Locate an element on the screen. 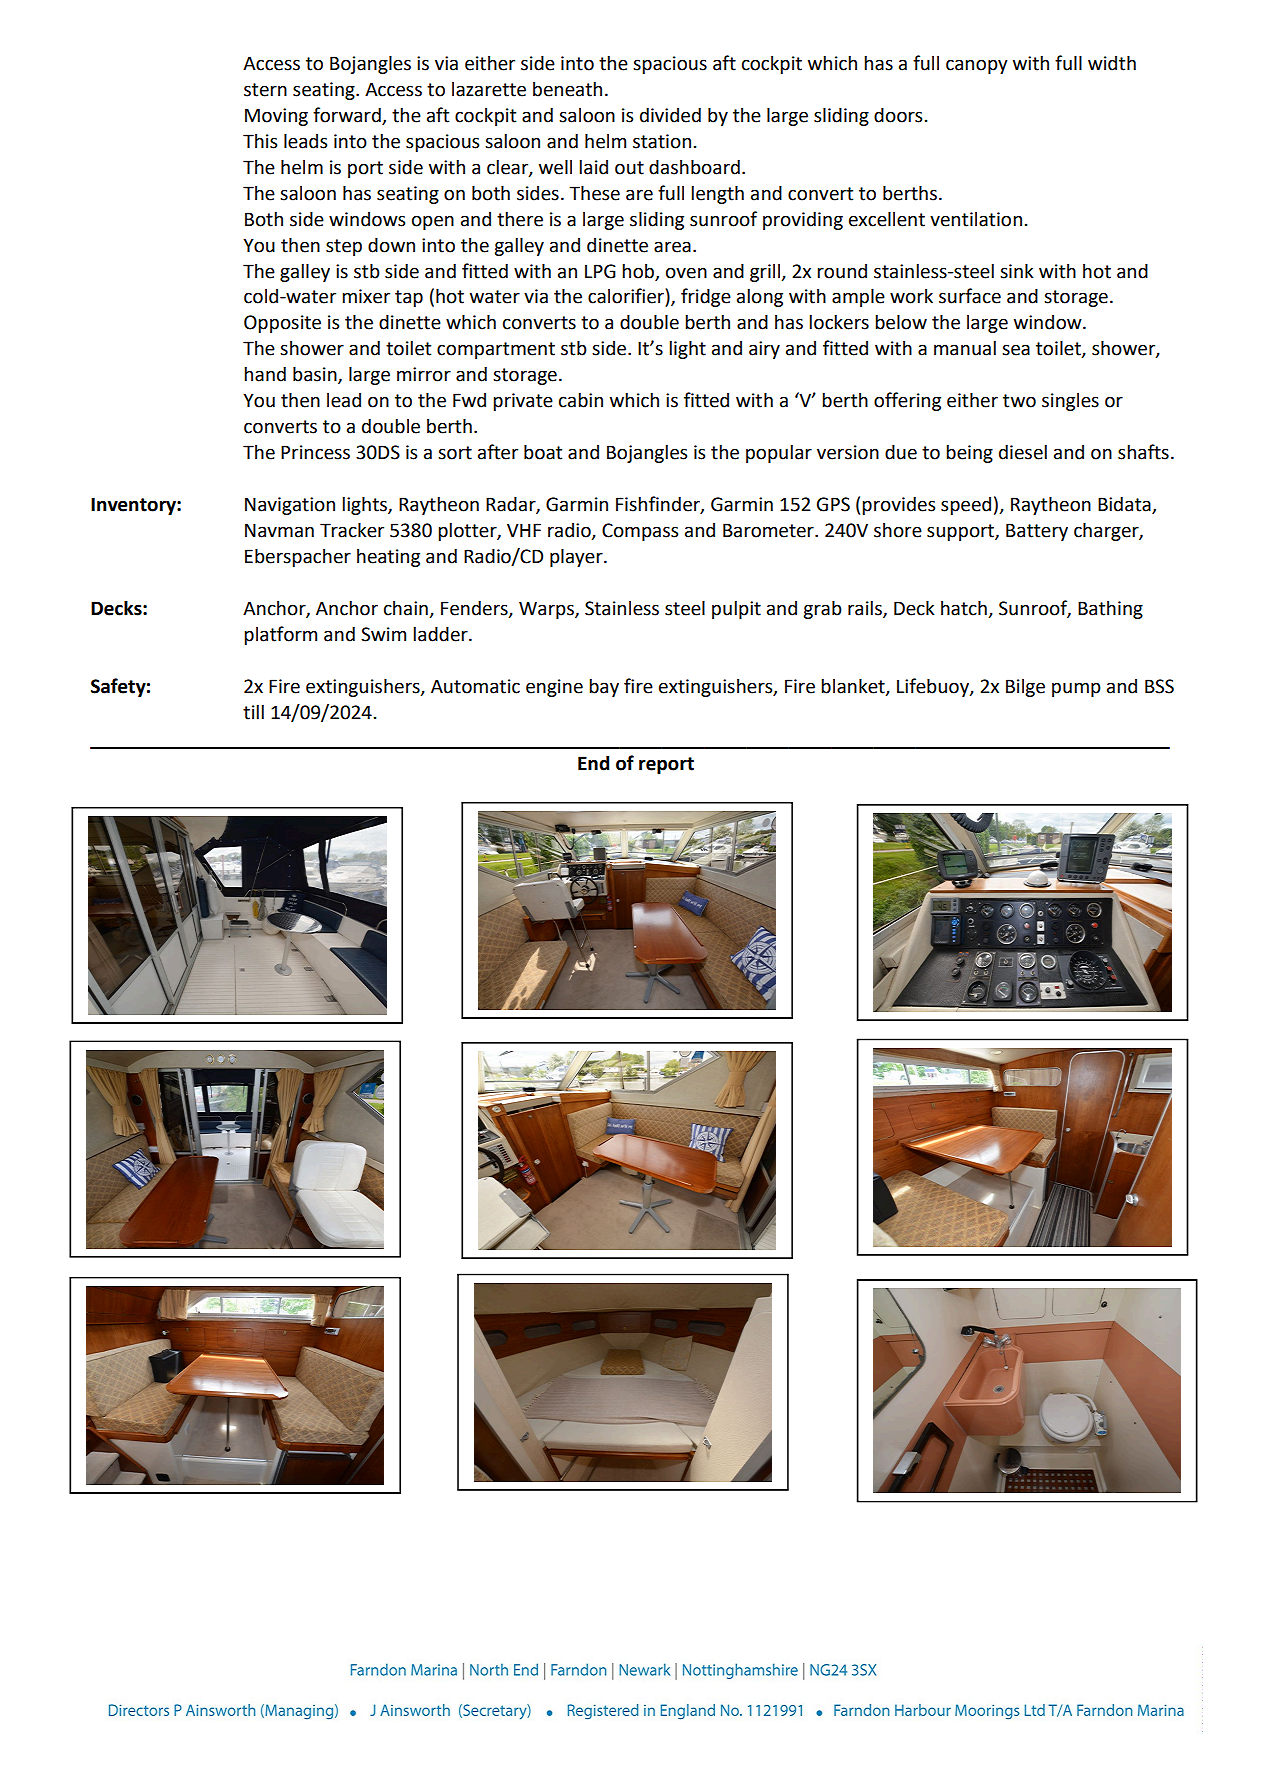 The height and width of the screenshot is (1789, 1265). Automatic is located at coordinates (475, 686).
